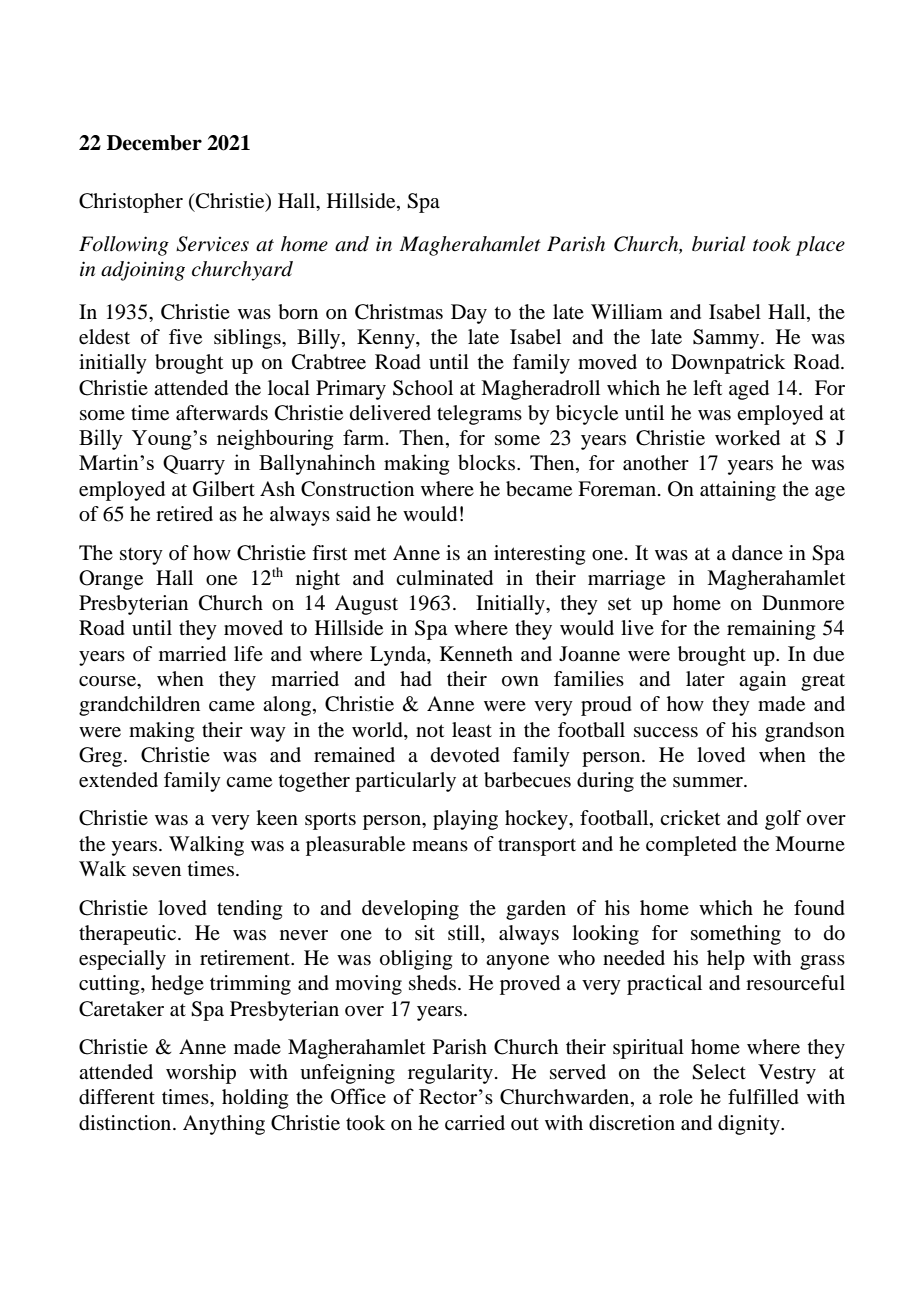  Describe the element at coordinates (719, 243) in the screenshot. I see `burial` at that location.
